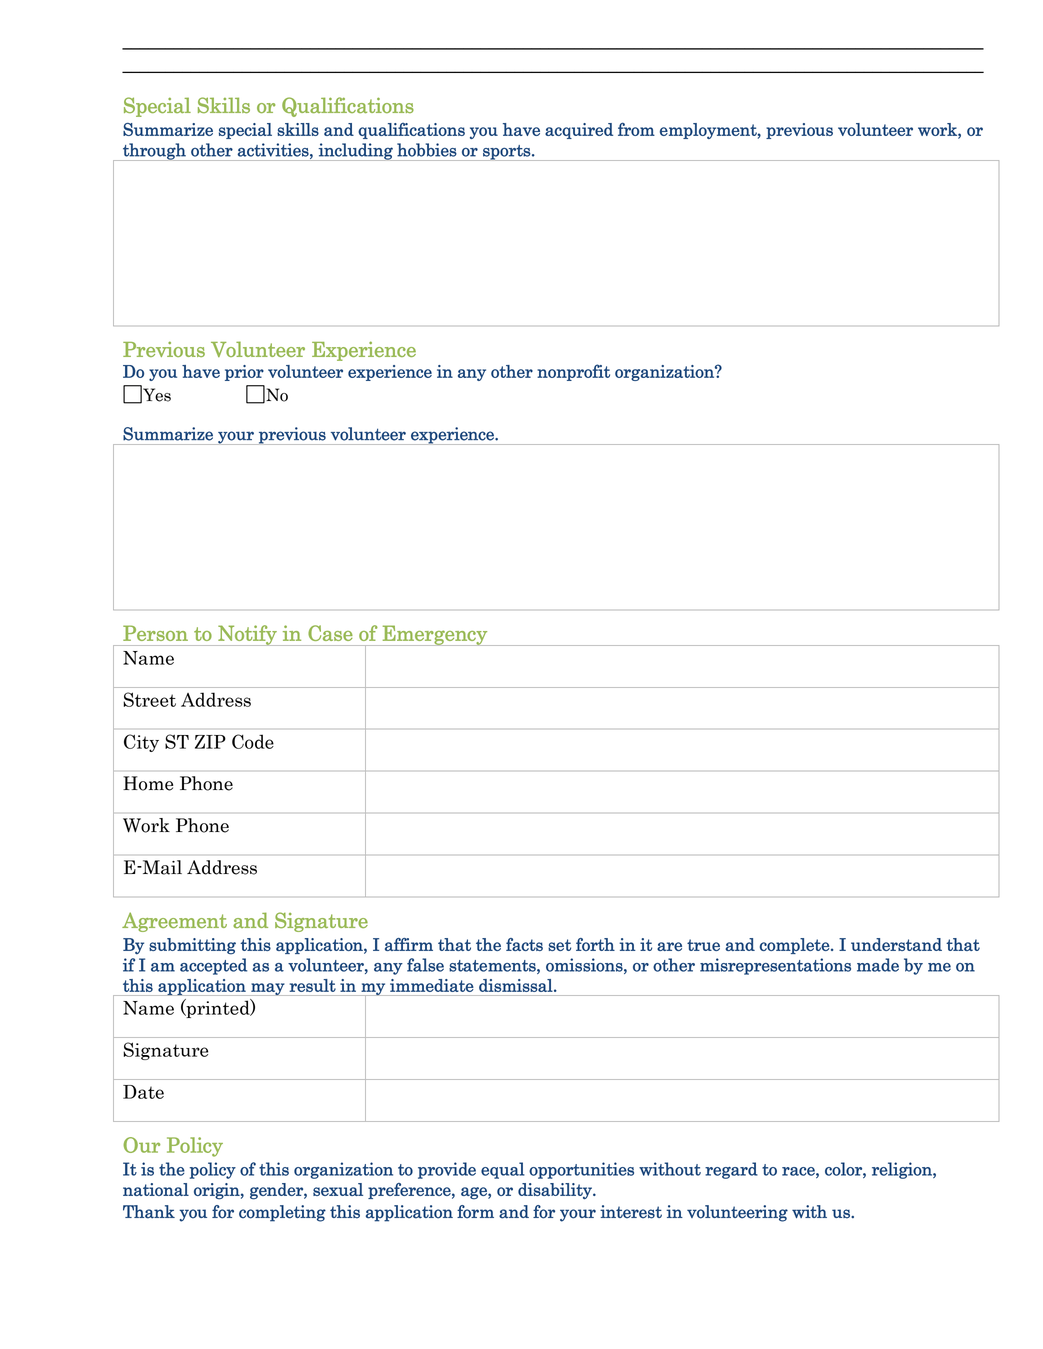  I want to click on through, so click(154, 152).
